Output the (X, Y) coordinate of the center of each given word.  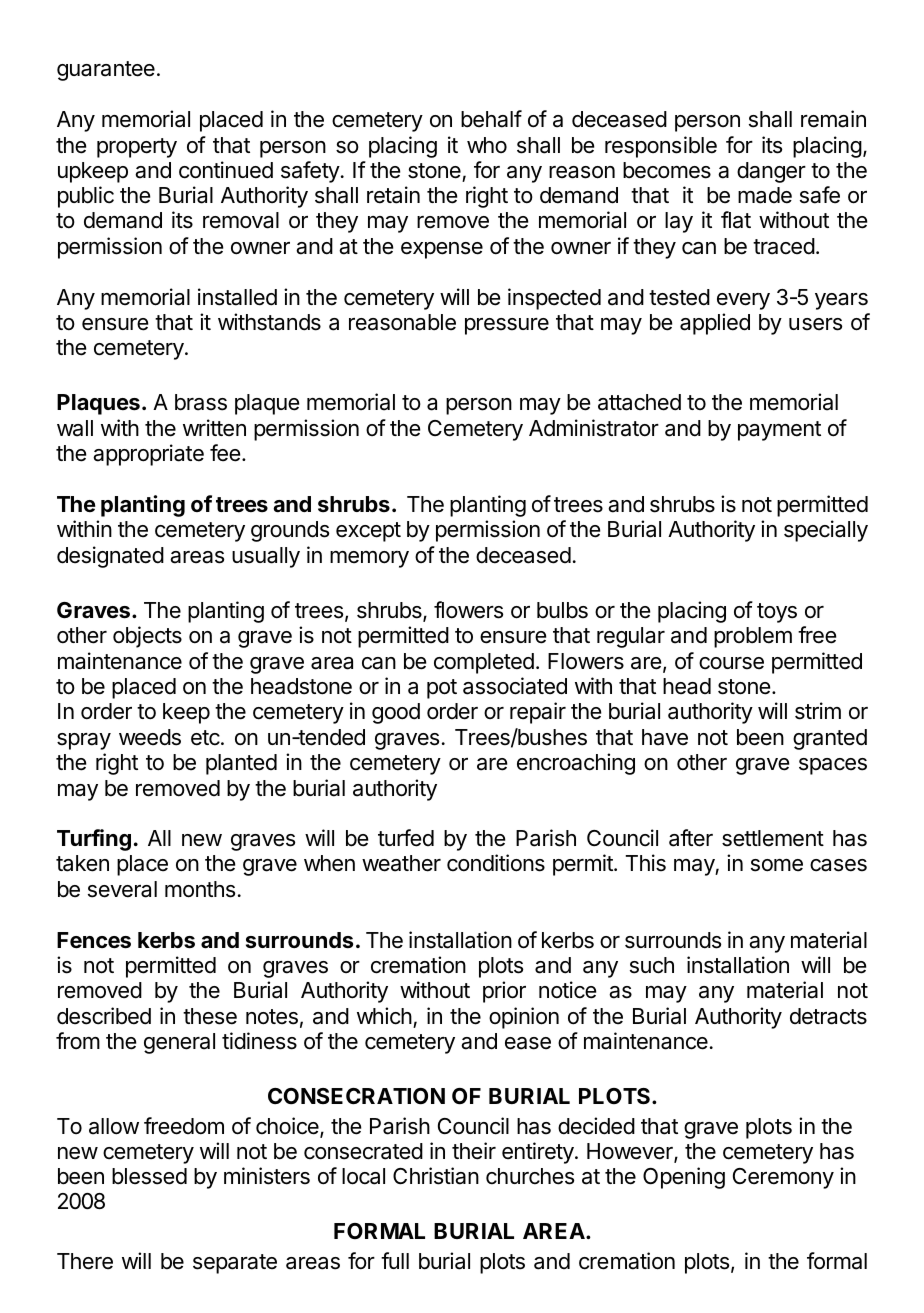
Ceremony (783, 1178)
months (200, 889)
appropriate (148, 455)
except (368, 532)
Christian (436, 1176)
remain (833, 119)
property (137, 148)
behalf (491, 119)
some (777, 865)
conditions (496, 863)
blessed (149, 1176)
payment (779, 431)
